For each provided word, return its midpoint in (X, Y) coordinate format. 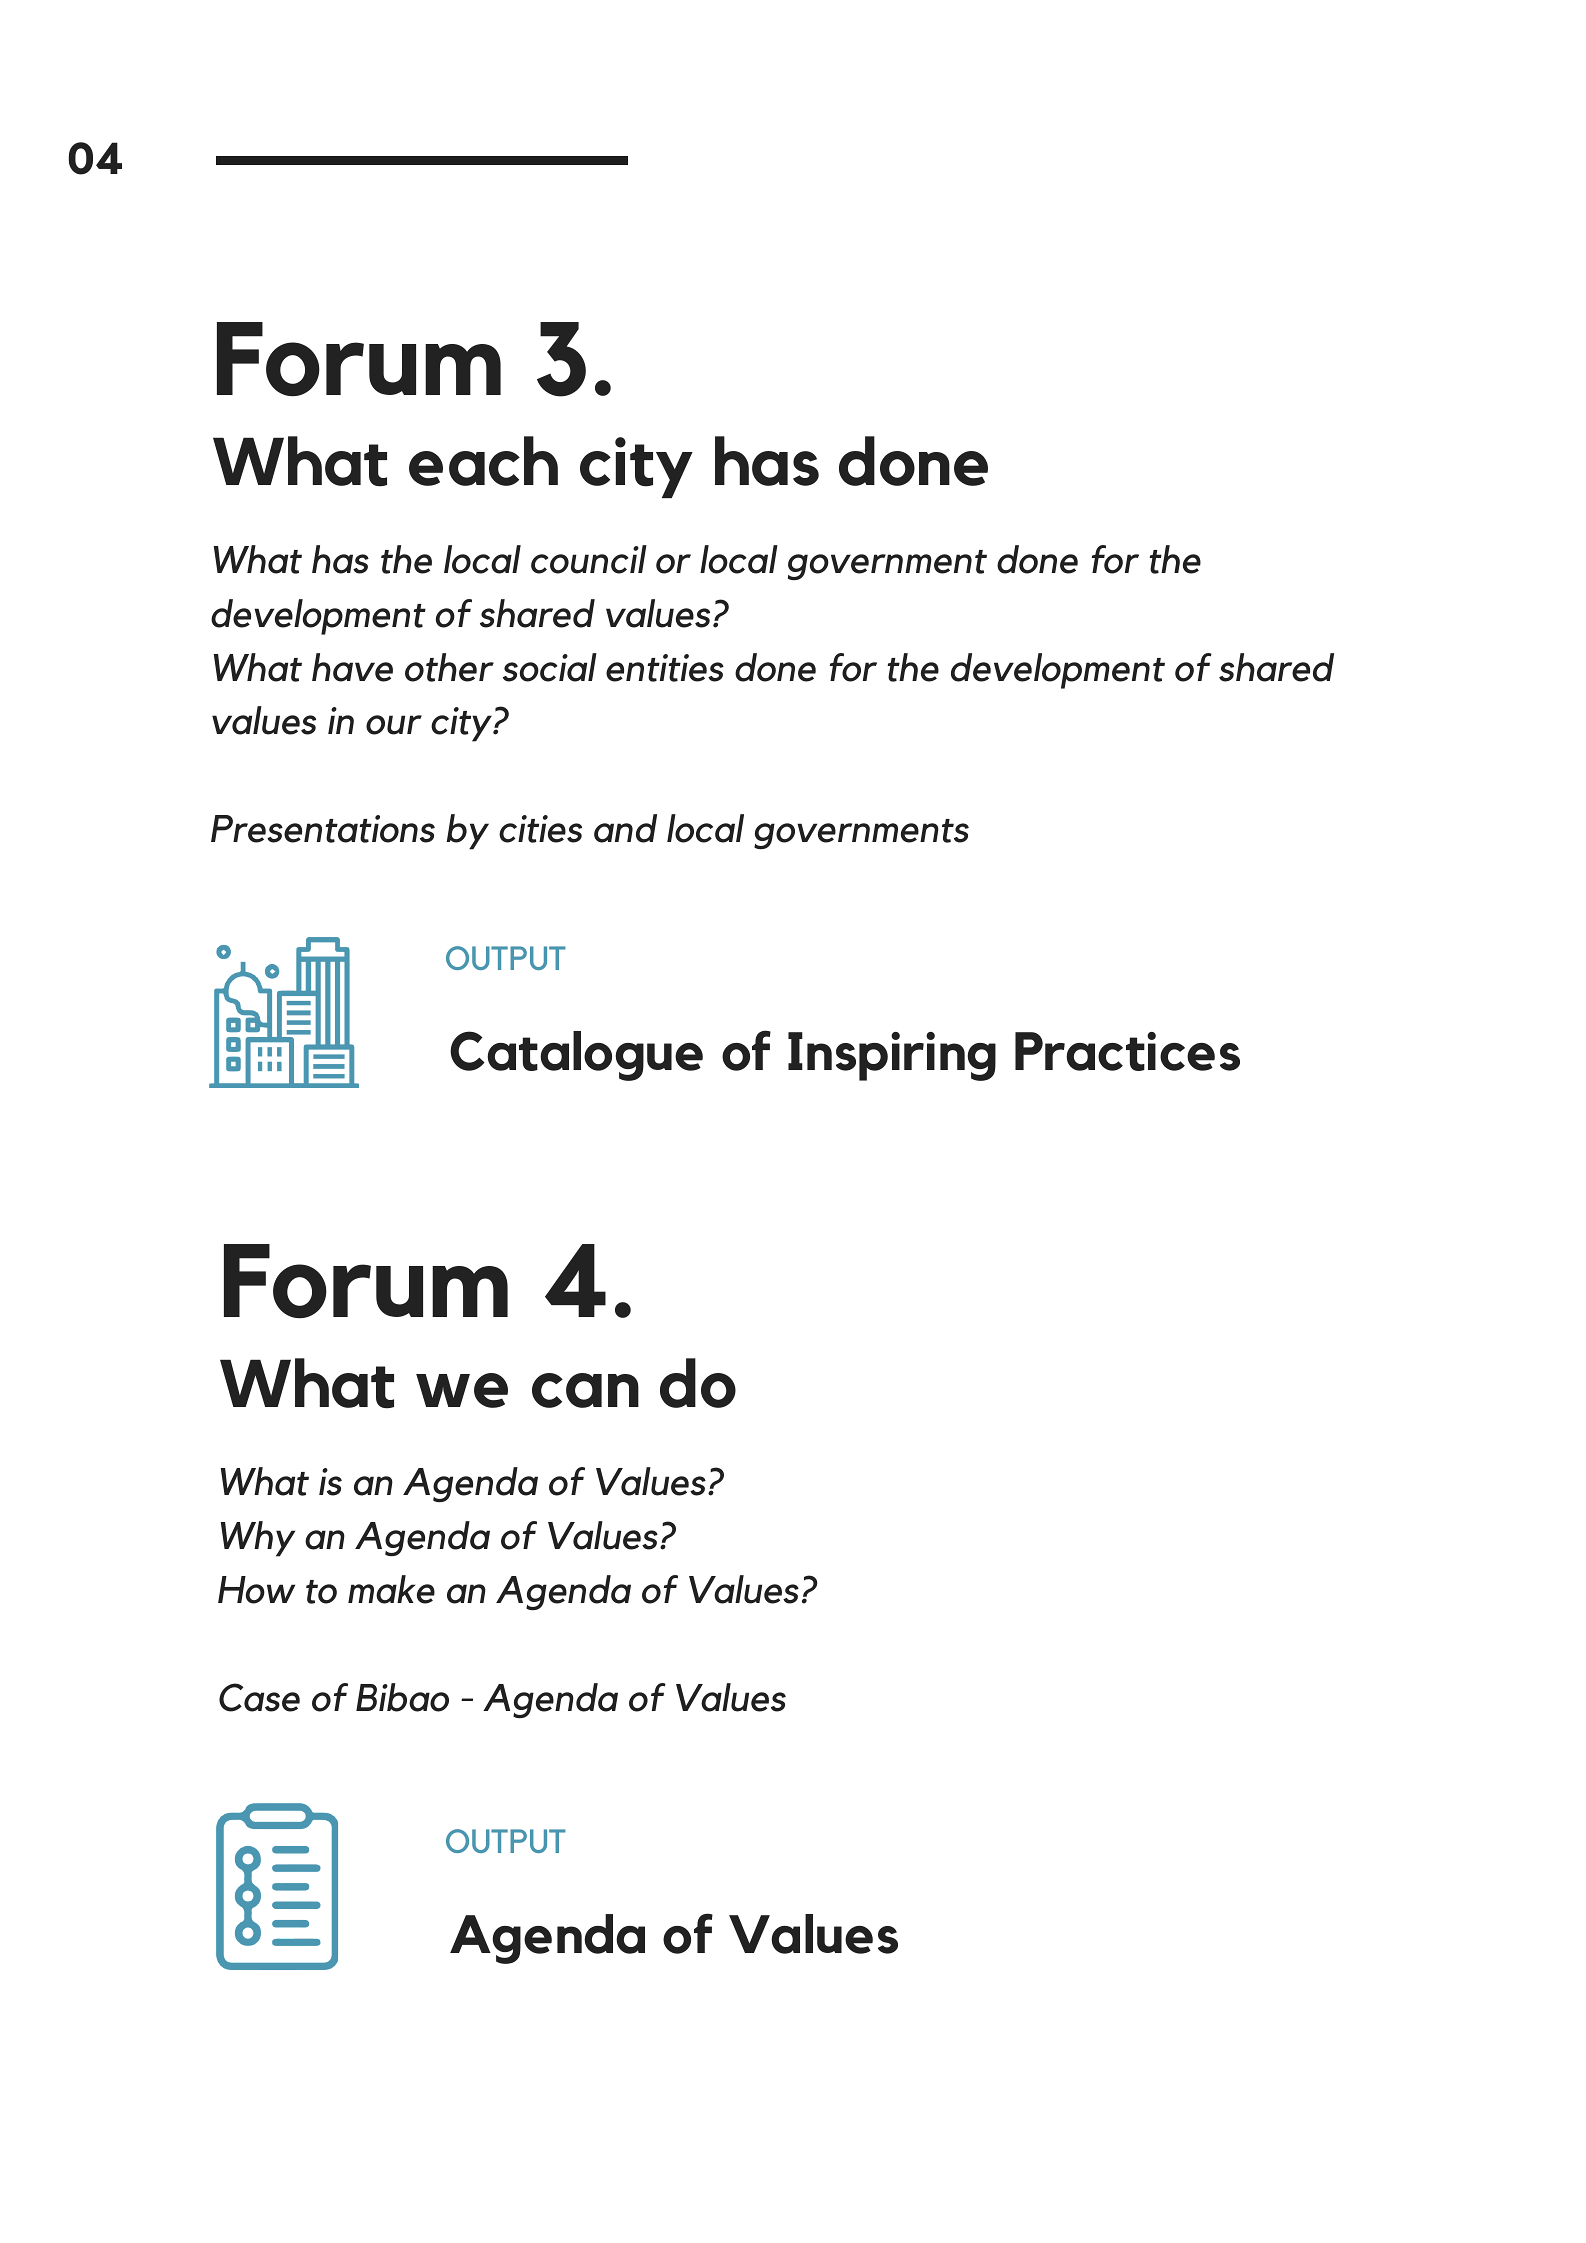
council (589, 559)
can (585, 1390)
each (483, 461)
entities (665, 668)
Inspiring (892, 1056)
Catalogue (576, 1056)
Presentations (323, 829)
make (391, 1589)
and (625, 828)
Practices (1127, 1051)
